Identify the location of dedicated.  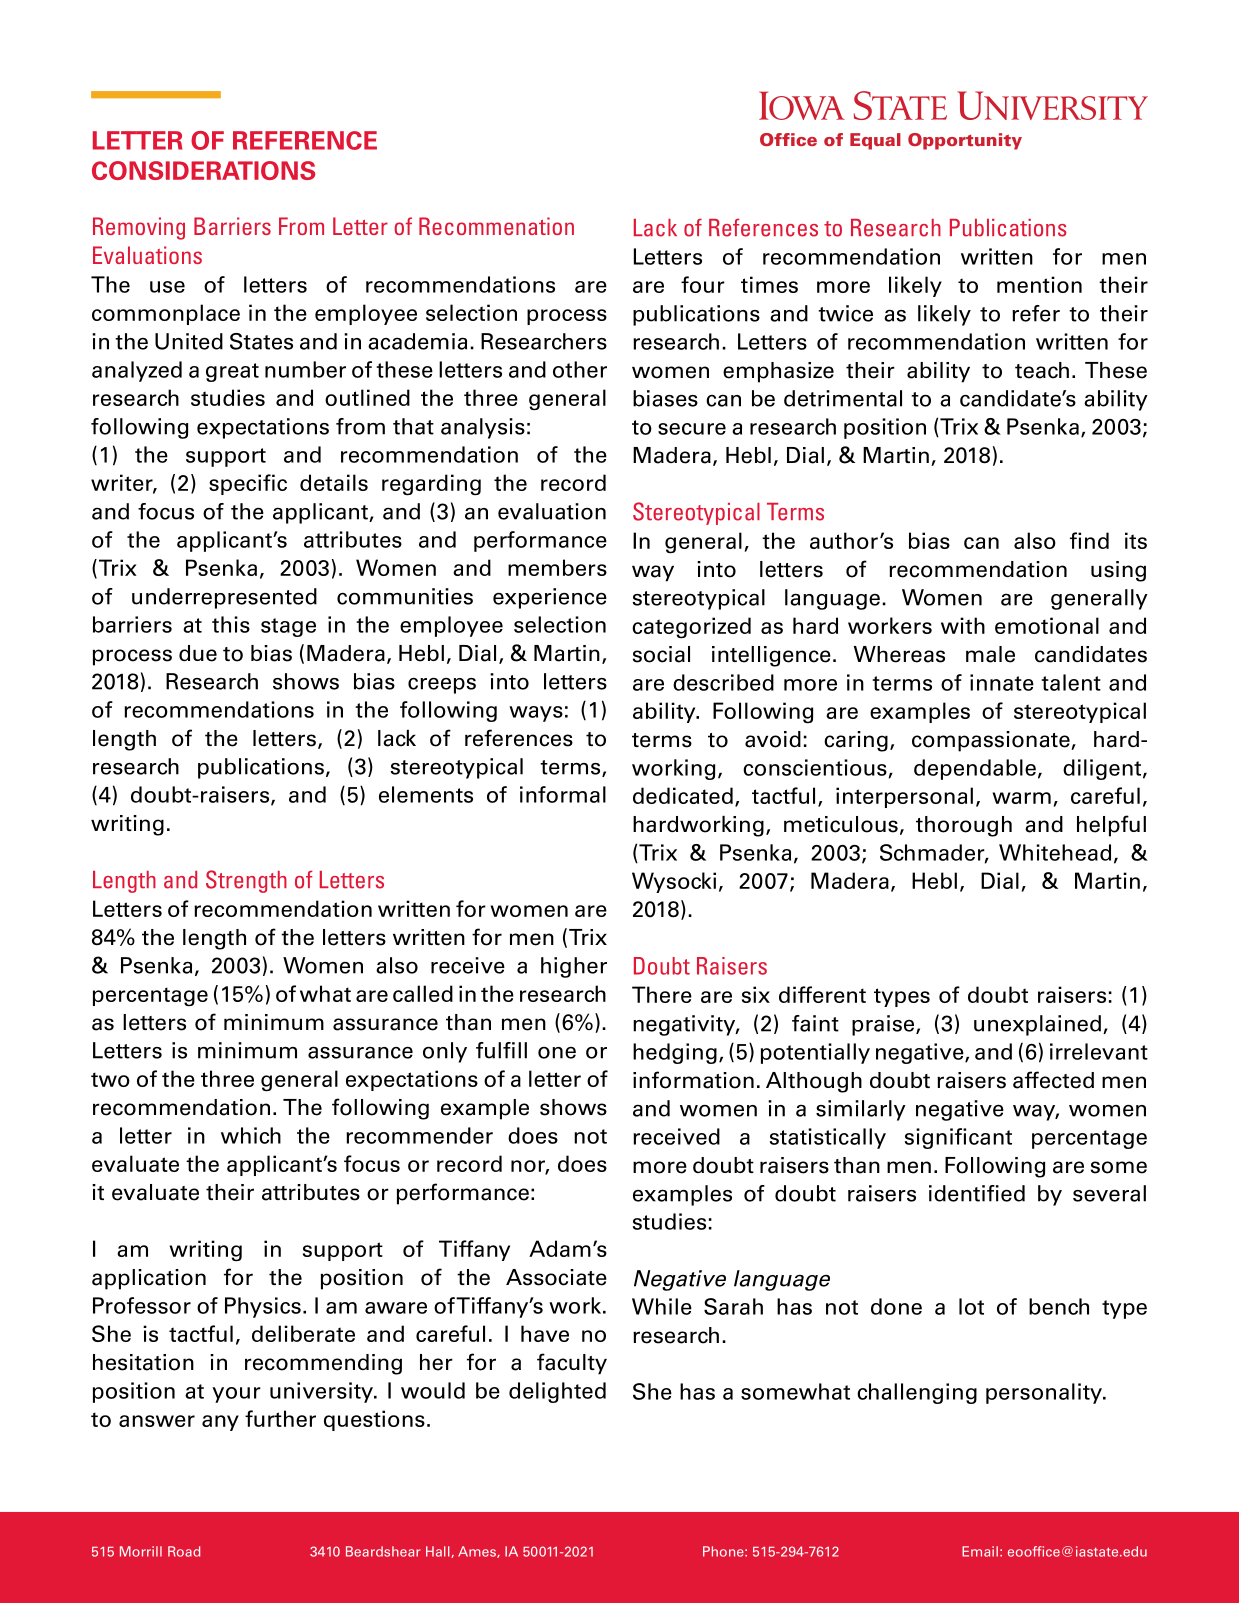
(683, 795).
